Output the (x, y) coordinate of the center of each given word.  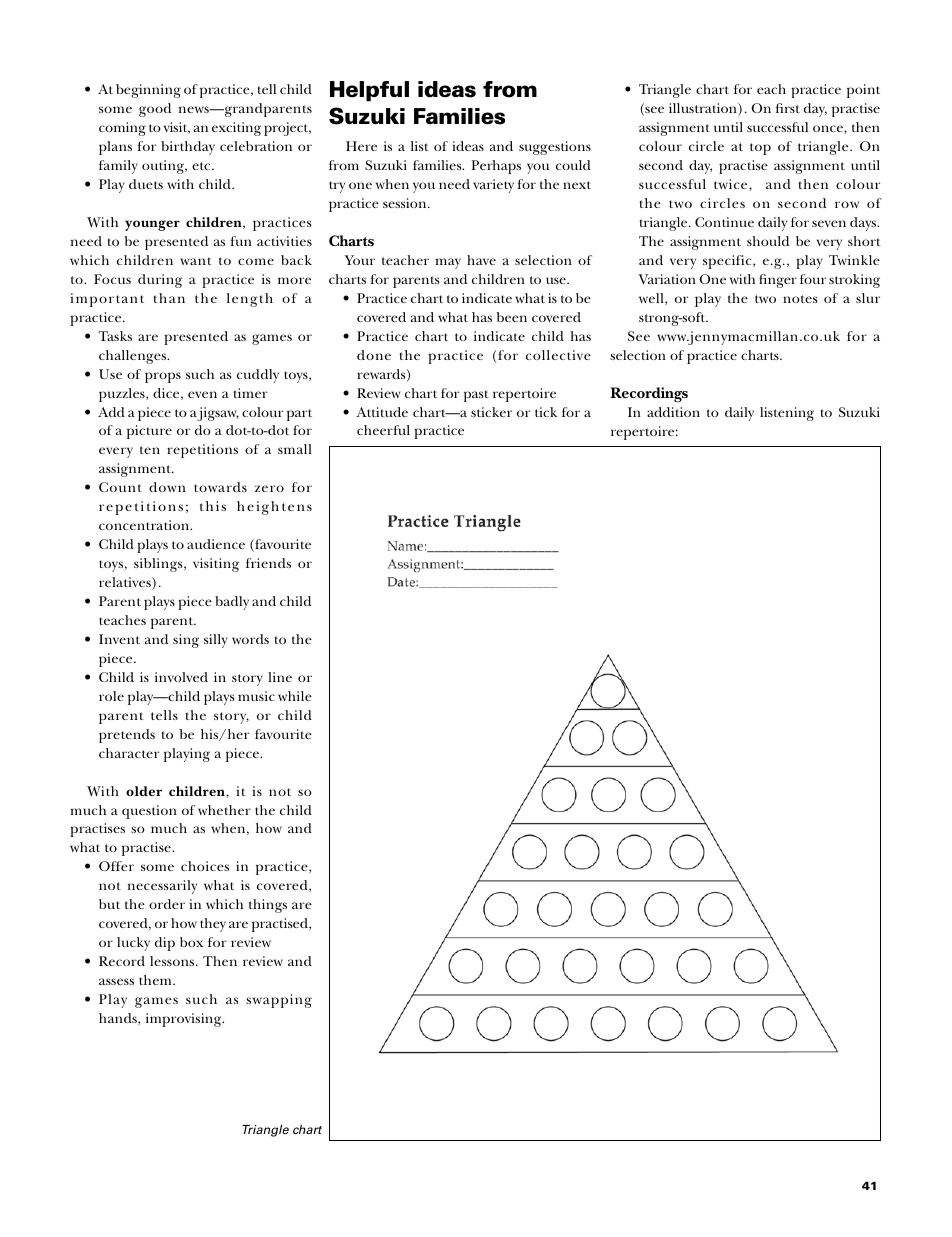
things (268, 906)
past (476, 396)
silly (216, 641)
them (156, 980)
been (511, 317)
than (169, 298)
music (256, 696)
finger (778, 281)
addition (673, 412)
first (788, 108)
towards (220, 487)
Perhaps (496, 167)
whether (224, 810)
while (295, 696)
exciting (236, 129)
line (280, 677)
